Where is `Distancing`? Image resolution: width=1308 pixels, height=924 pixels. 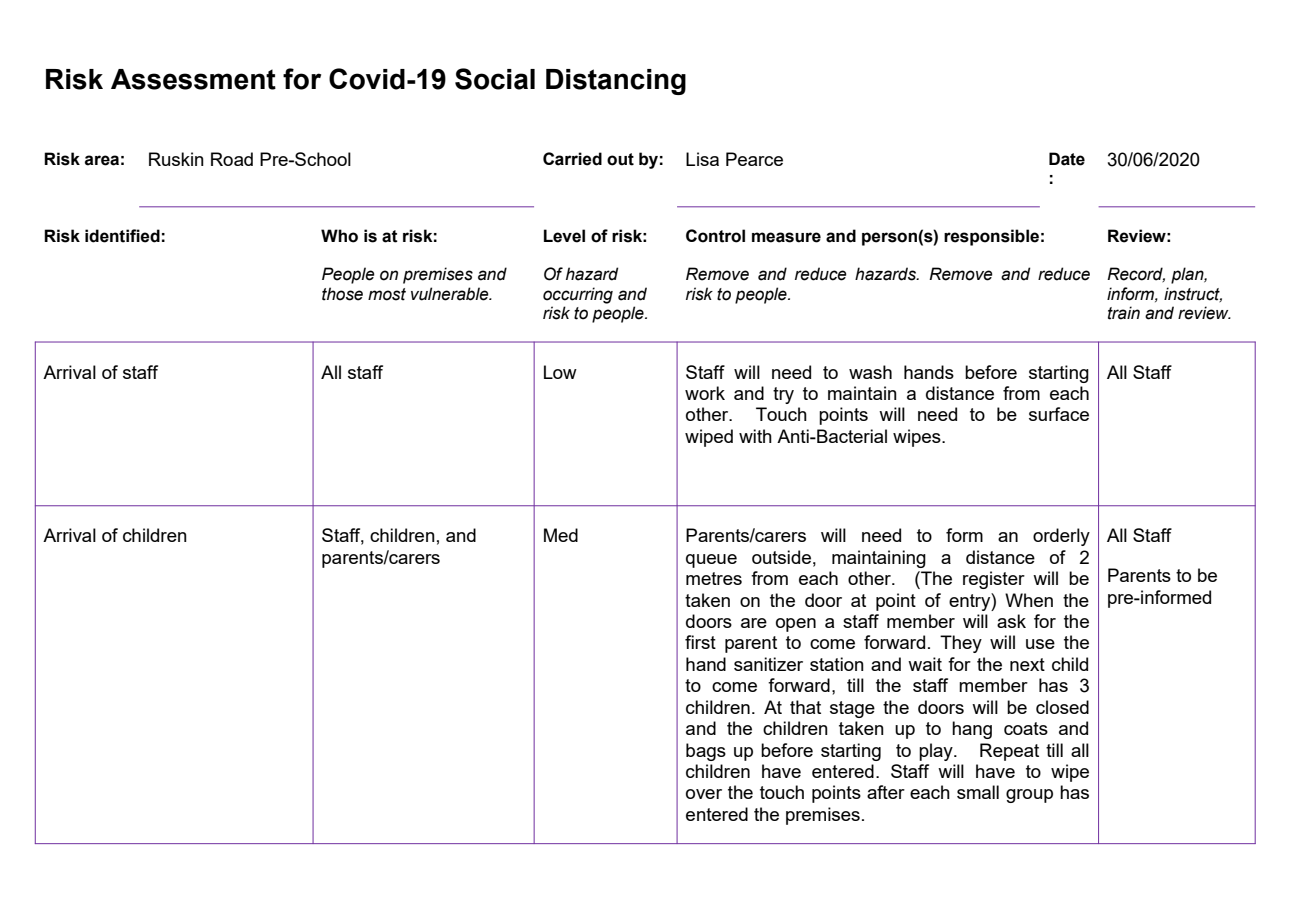
Distancing is located at coordinates (616, 82).
